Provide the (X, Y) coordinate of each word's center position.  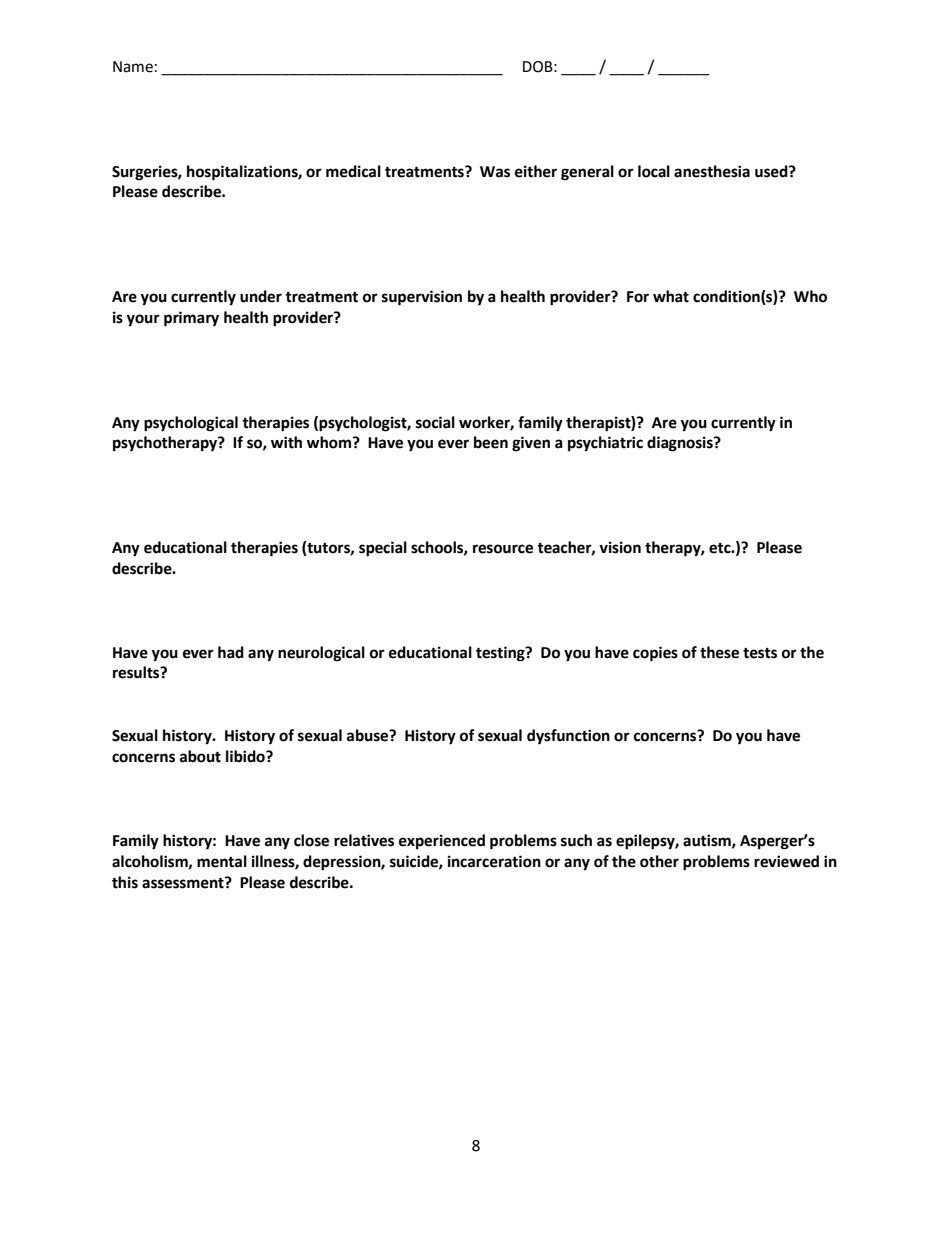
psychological (191, 424)
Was (495, 172)
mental (222, 861)
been (491, 442)
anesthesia (712, 171)
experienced (442, 842)
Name (133, 67)
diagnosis (681, 444)
